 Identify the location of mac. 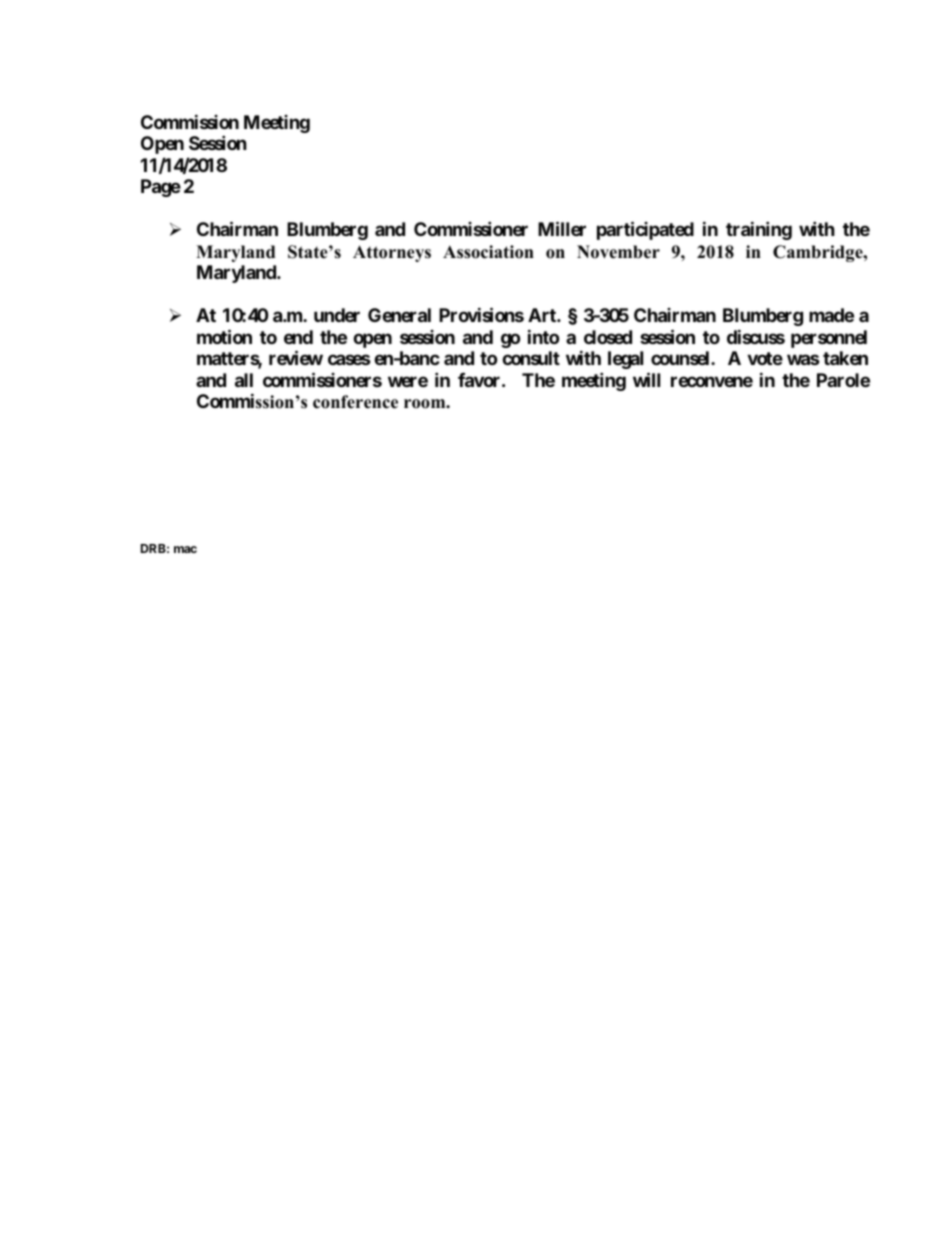
(185, 549).
